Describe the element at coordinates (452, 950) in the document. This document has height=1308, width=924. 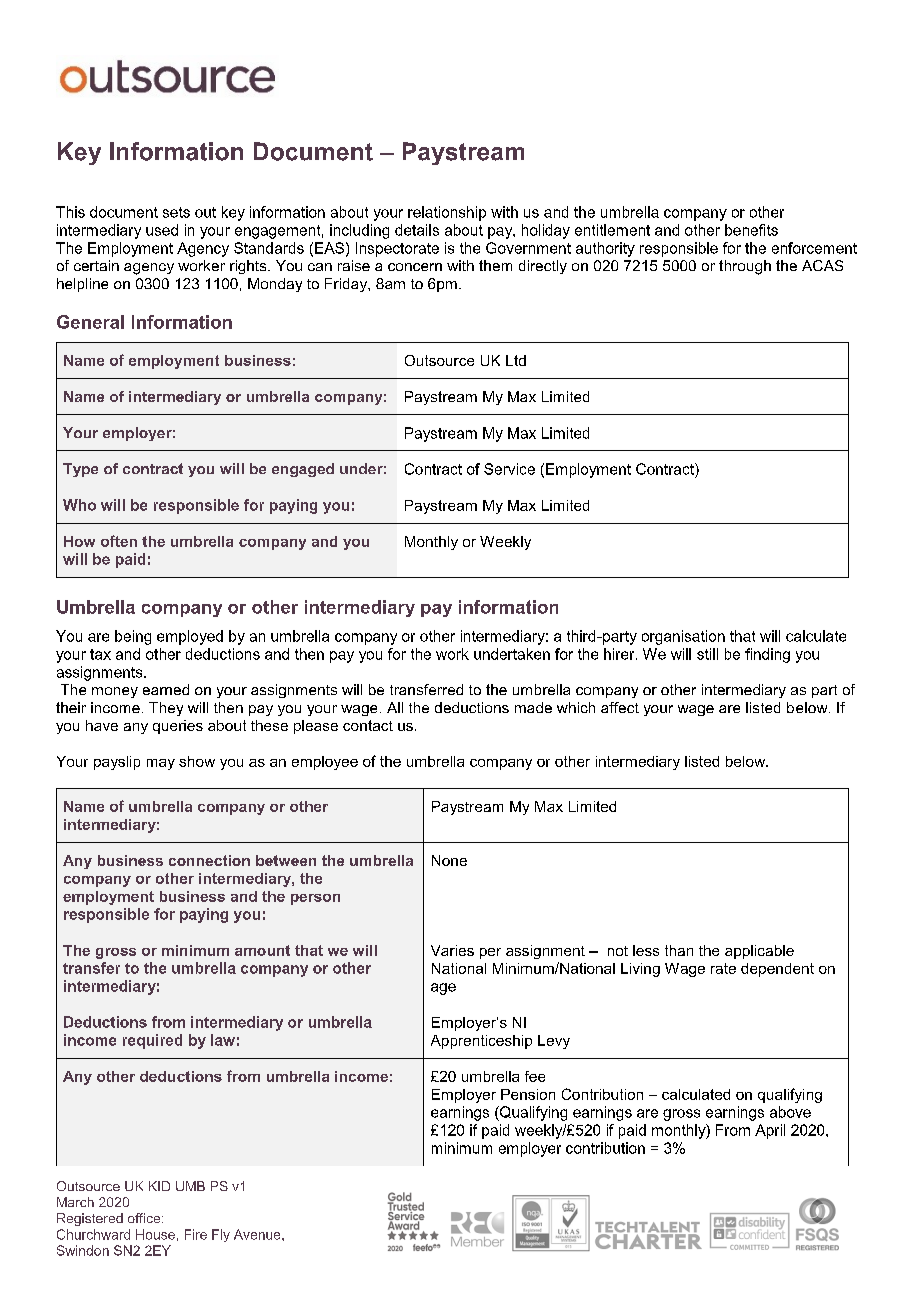
I see `Varies` at that location.
